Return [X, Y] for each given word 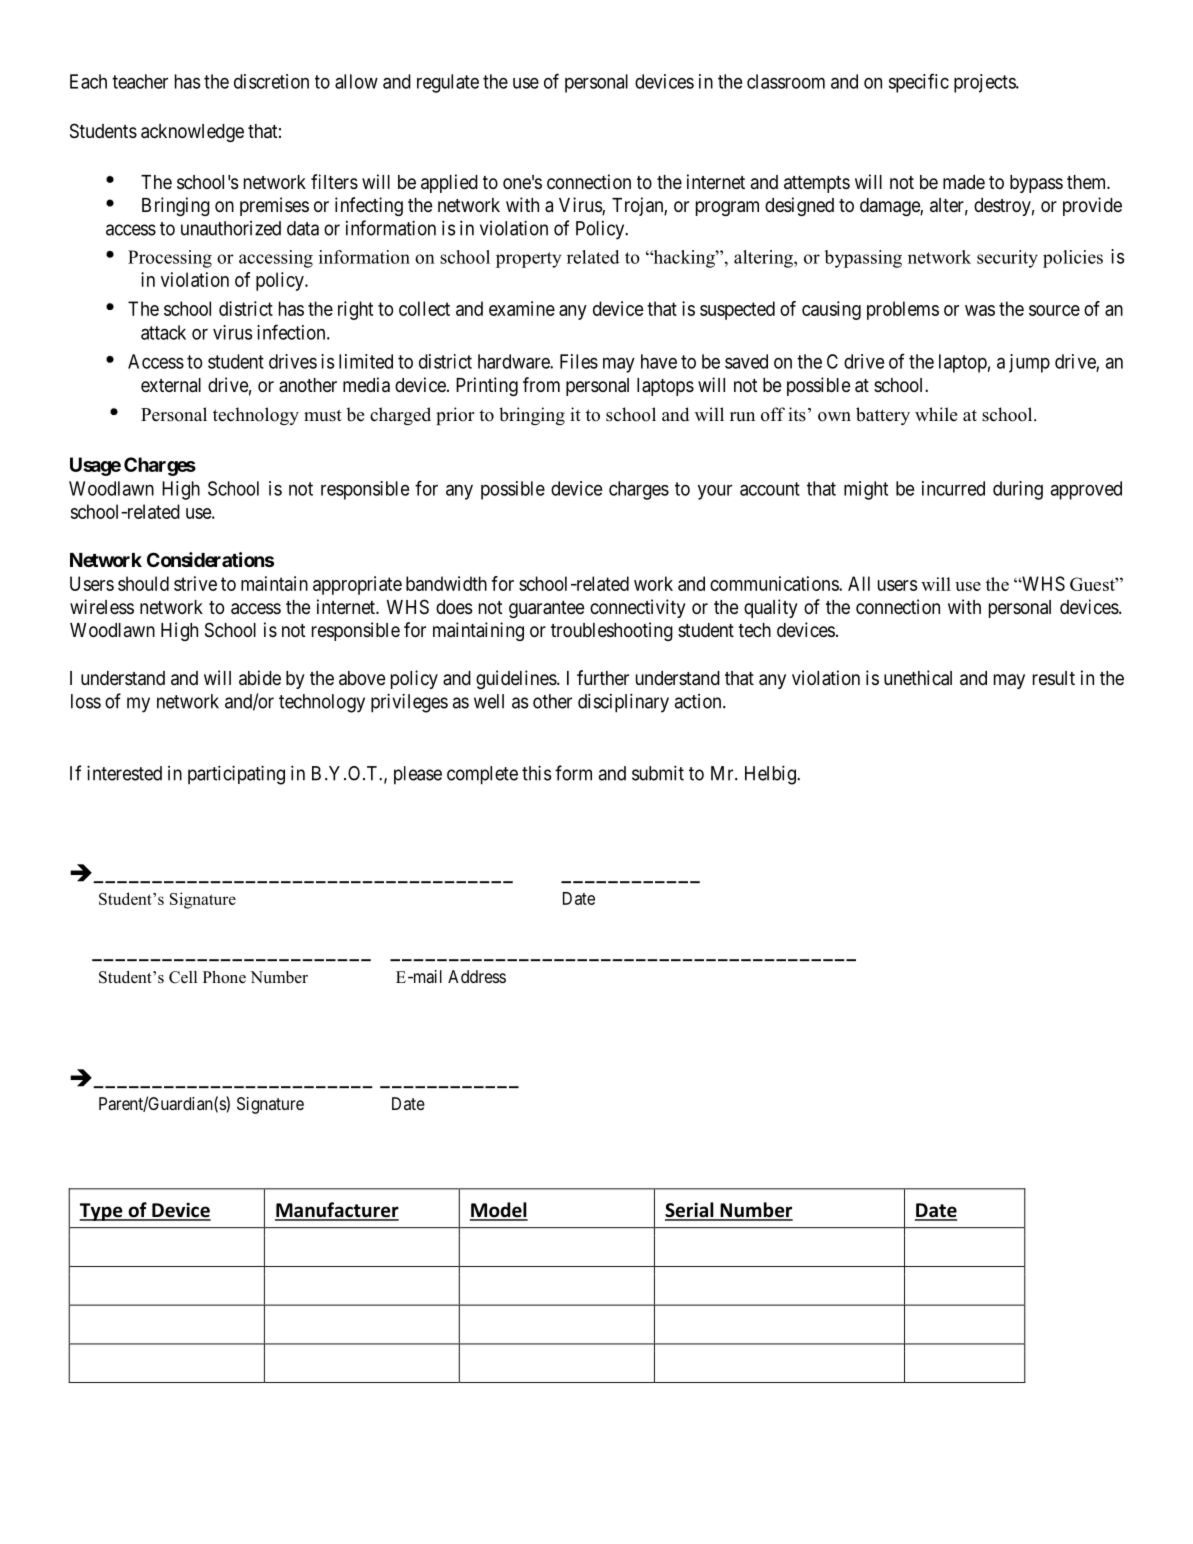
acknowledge [192, 133]
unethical [918, 678]
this [536, 773]
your [715, 492]
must [323, 415]
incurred [953, 488]
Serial [690, 1211]
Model [499, 1211]
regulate [448, 83]
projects [985, 83]
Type [102, 1212]
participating [236, 775]
